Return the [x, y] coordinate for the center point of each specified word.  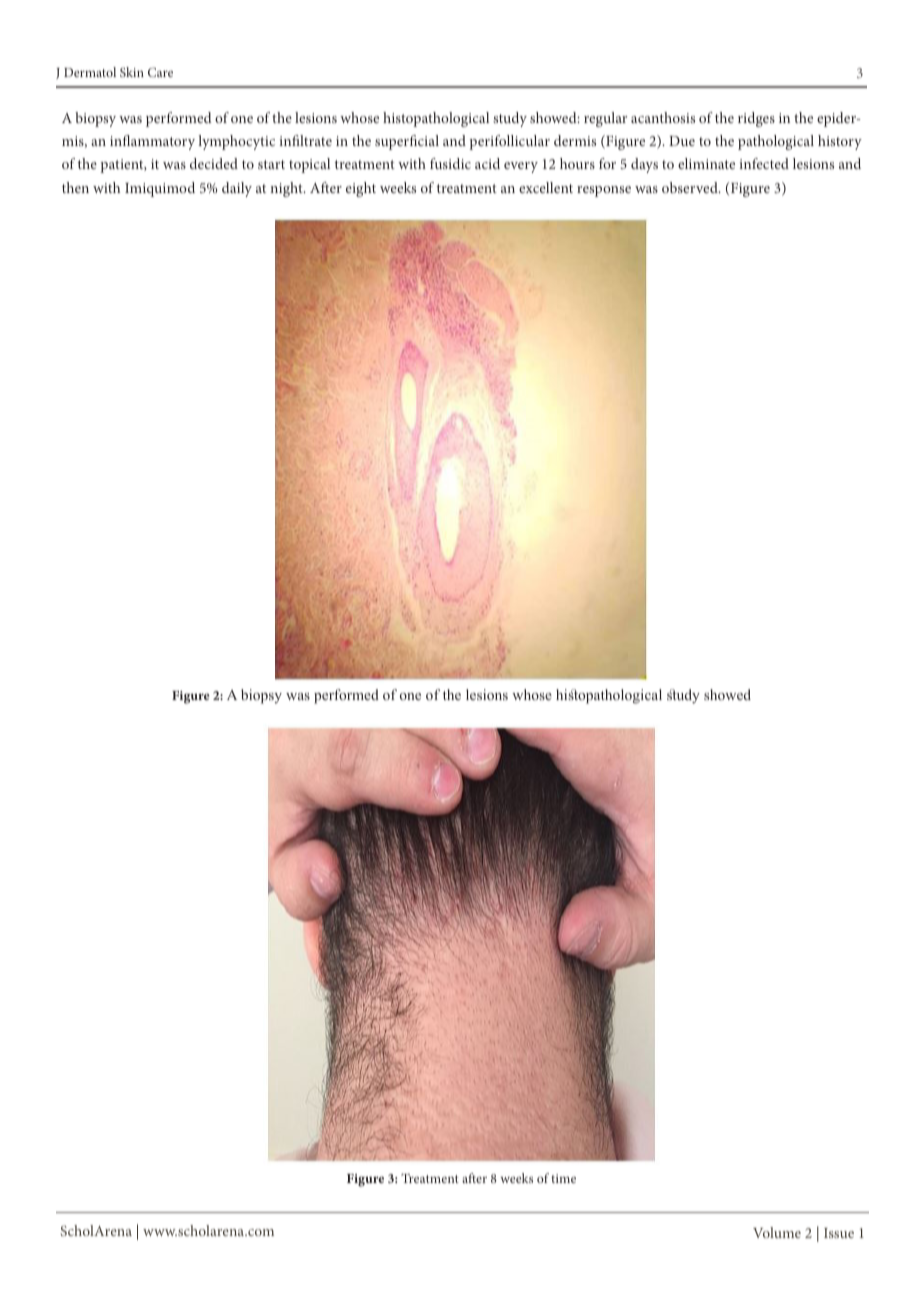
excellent [546, 187]
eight [361, 189]
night [287, 189]
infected [764, 163]
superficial [407, 142]
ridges [756, 119]
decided [214, 163]
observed [691, 187]
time [563, 1178]
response [604, 191]
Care [160, 72]
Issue [839, 1233]
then [75, 187]
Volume [777, 1232]
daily [237, 189]
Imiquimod [160, 189]
